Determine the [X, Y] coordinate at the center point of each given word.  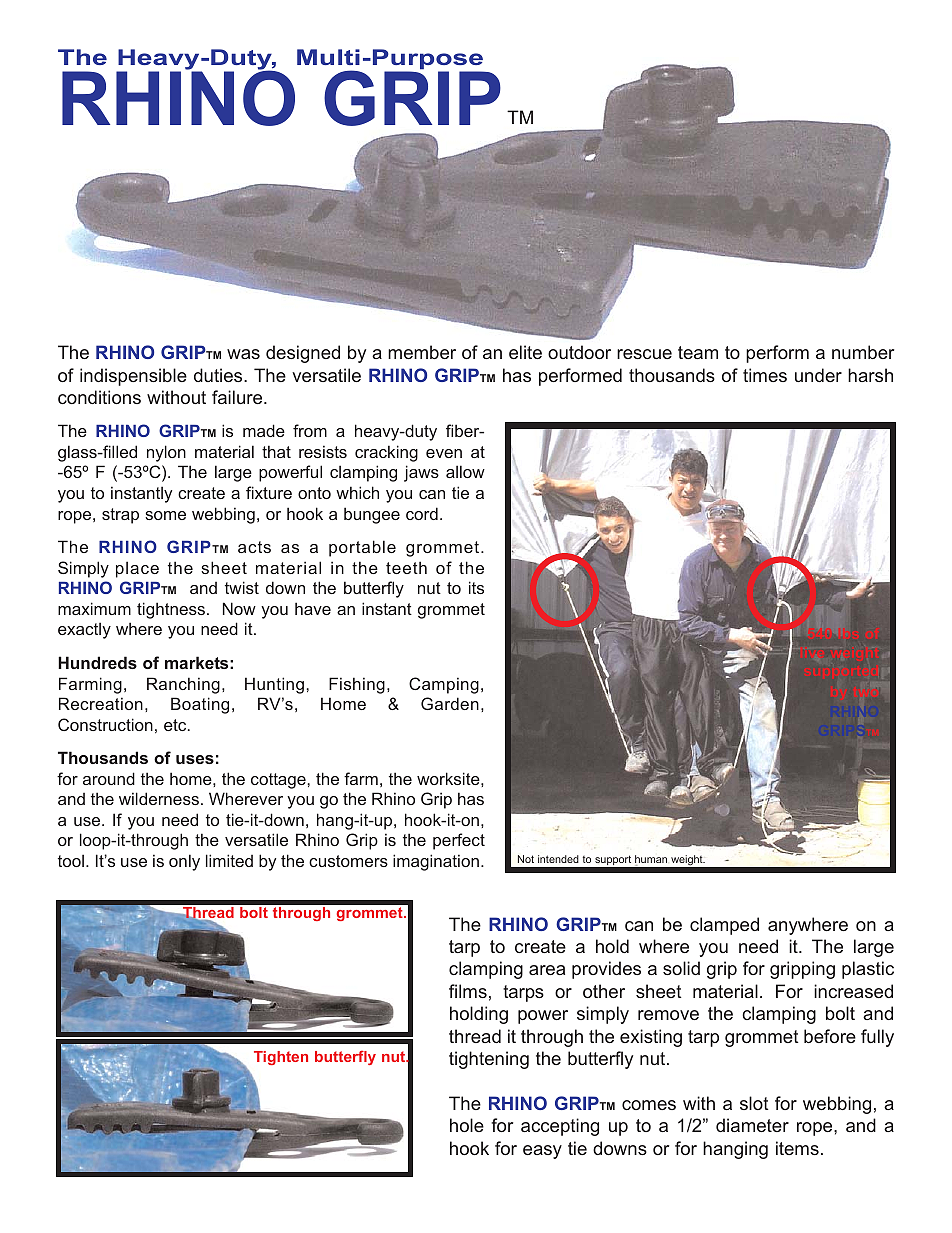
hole [467, 1125]
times [765, 375]
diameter [752, 1125]
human [651, 860]
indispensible [133, 377]
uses [195, 759]
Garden [450, 703]
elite [525, 352]
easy [542, 1152]
